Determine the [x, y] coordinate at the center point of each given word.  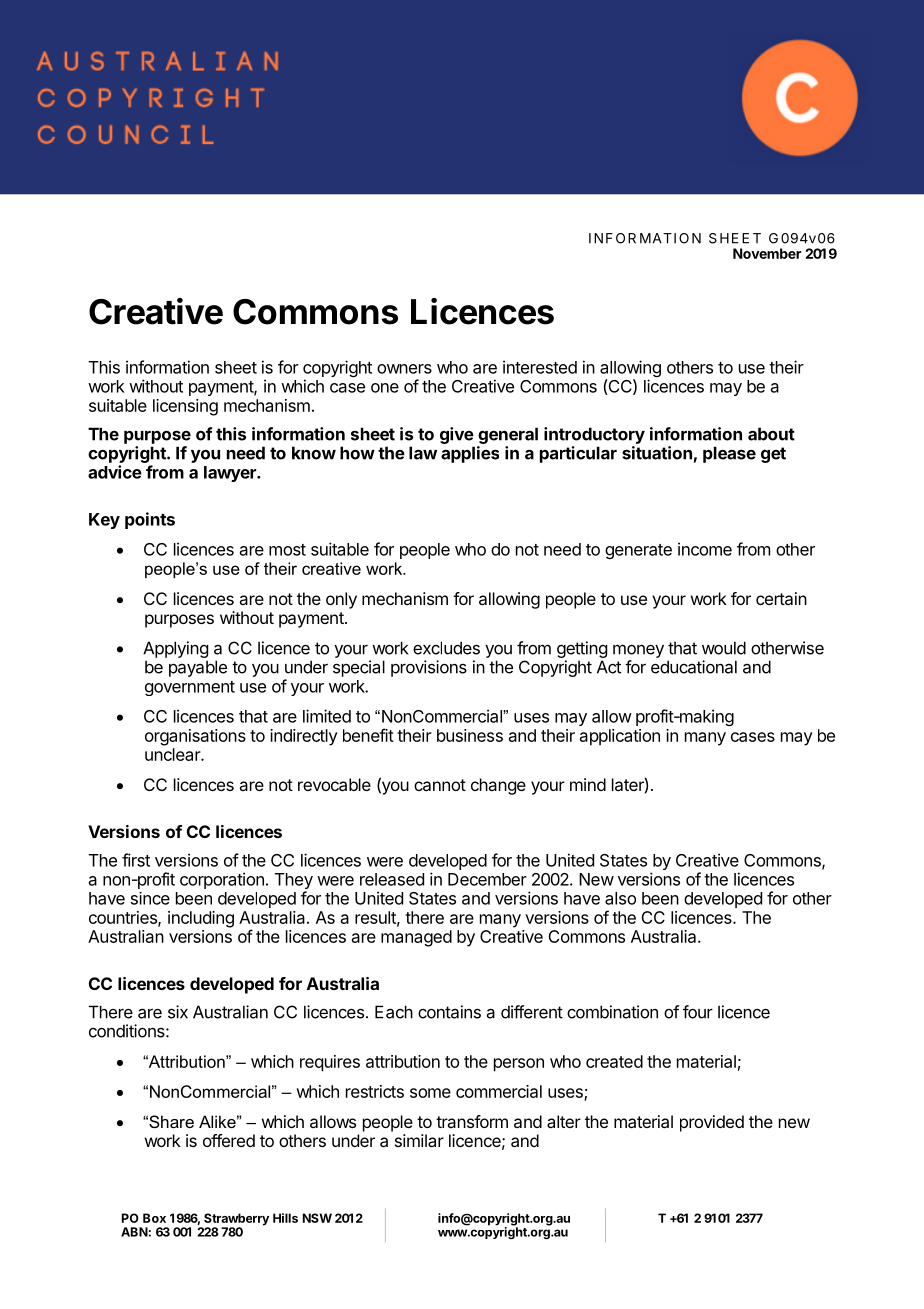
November [767, 253]
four [698, 1012]
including [201, 919]
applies [470, 454]
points [150, 520]
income [705, 549]
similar [419, 1140]
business [470, 735]
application [620, 737]
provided [712, 1123]
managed [416, 938]
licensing [185, 407]
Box [154, 1218]
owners [404, 369]
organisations [195, 737]
